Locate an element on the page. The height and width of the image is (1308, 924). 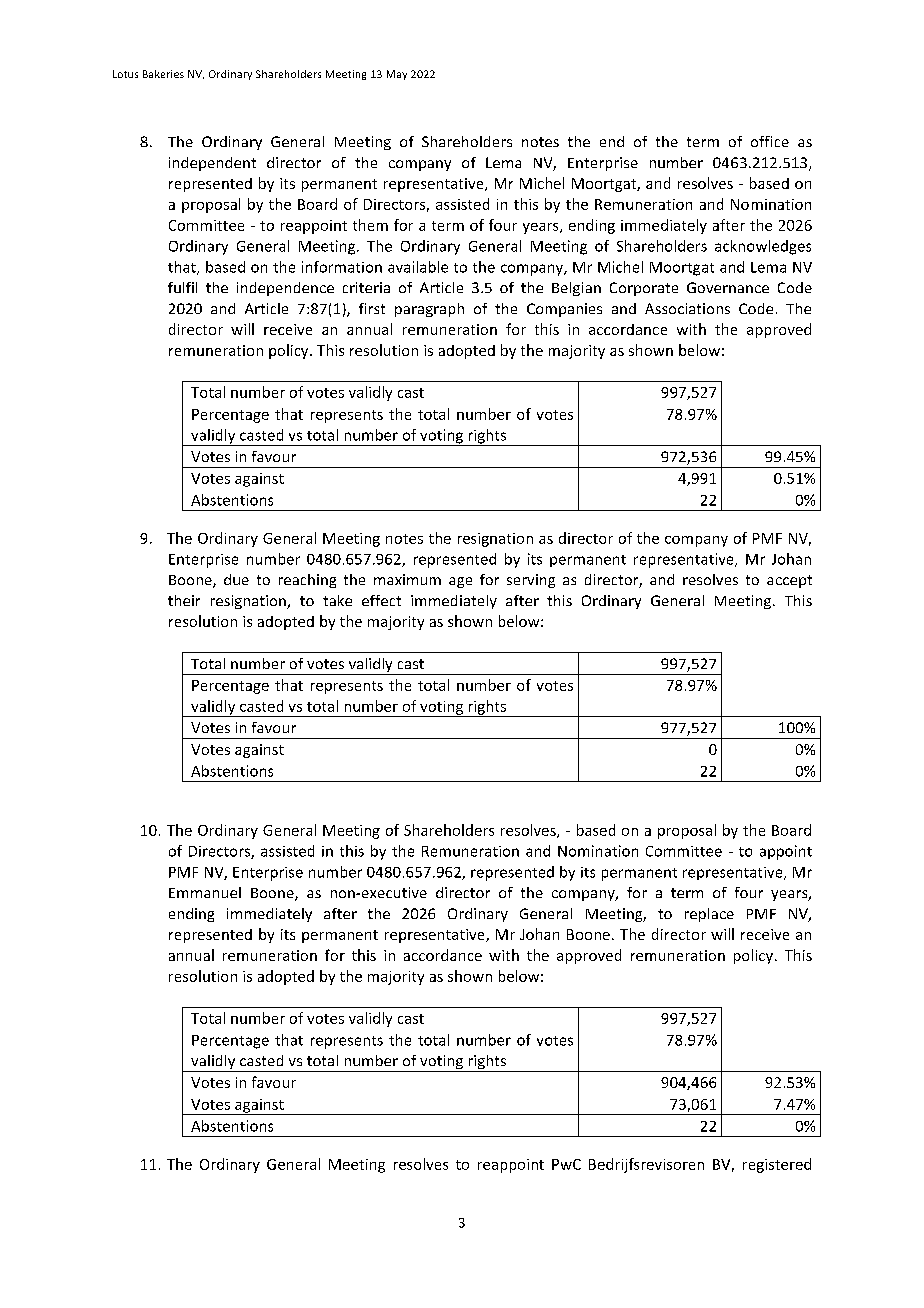
accept is located at coordinates (789, 581).
